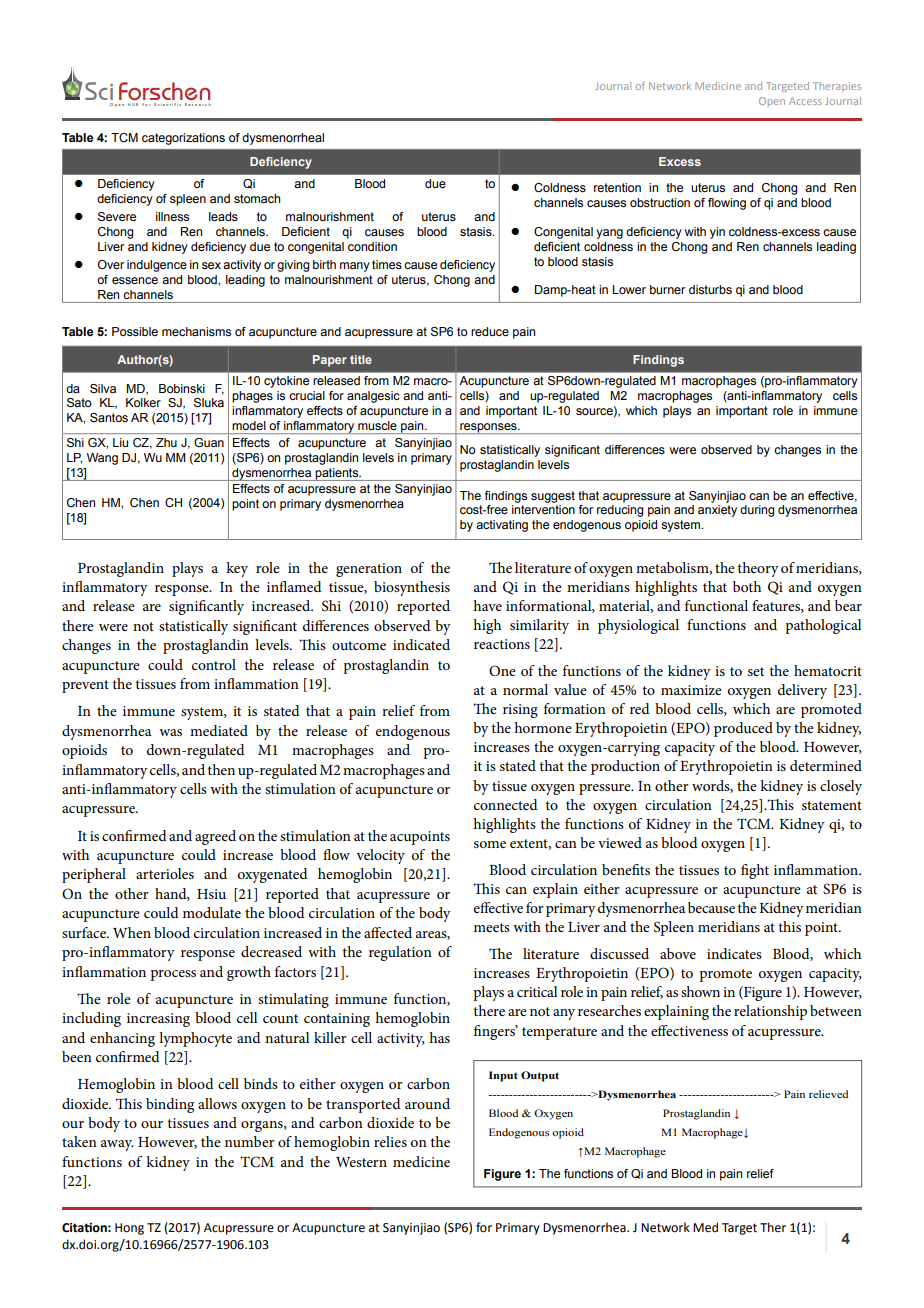 The width and height of the screenshot is (924, 1308). Describe the element at coordinates (490, 331) in the screenshot. I see `reduce` at that location.
